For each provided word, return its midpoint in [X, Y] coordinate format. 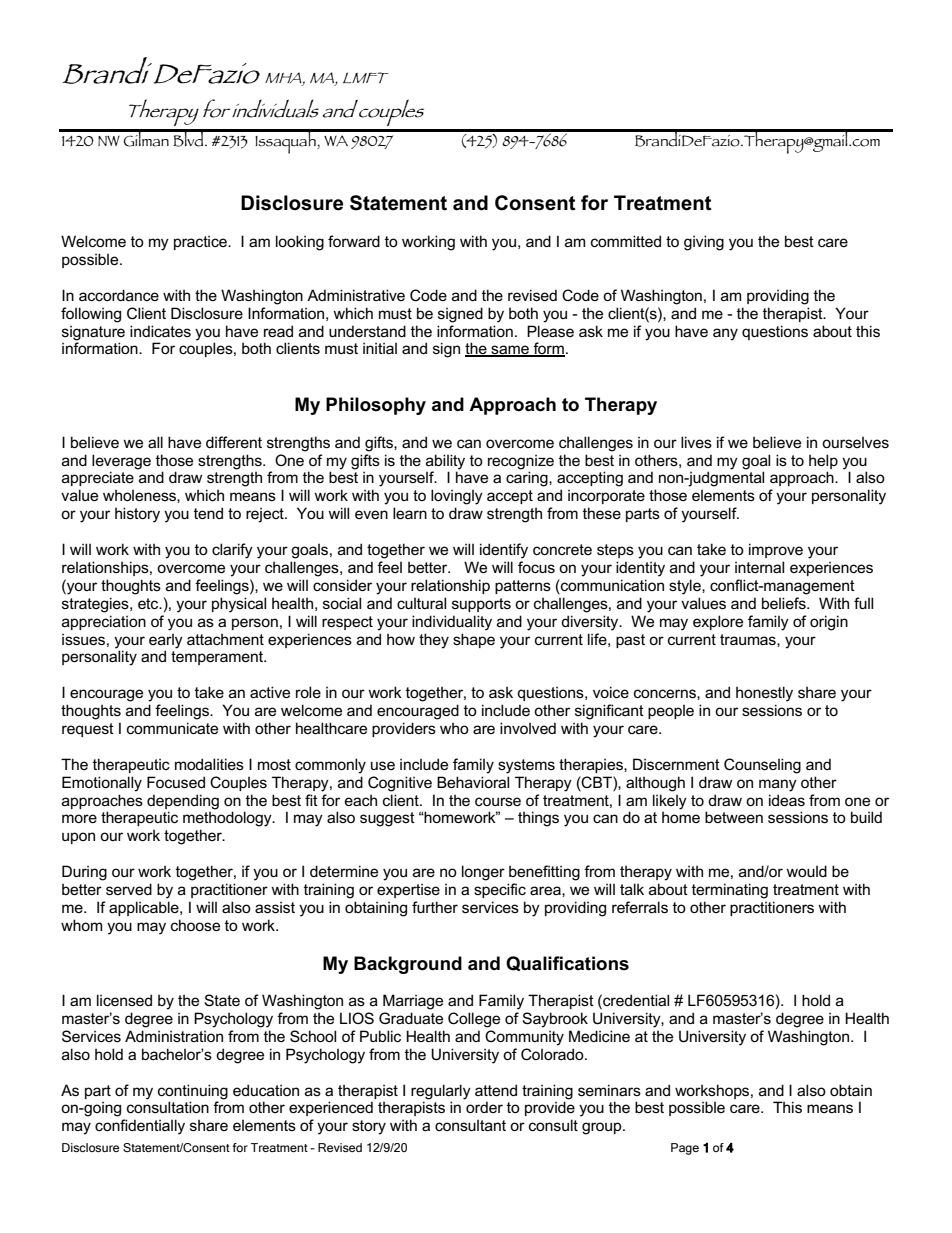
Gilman [146, 138]
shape [474, 640]
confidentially [140, 1127]
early [166, 641]
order [484, 1107]
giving [704, 243]
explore [718, 622]
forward [354, 241]
